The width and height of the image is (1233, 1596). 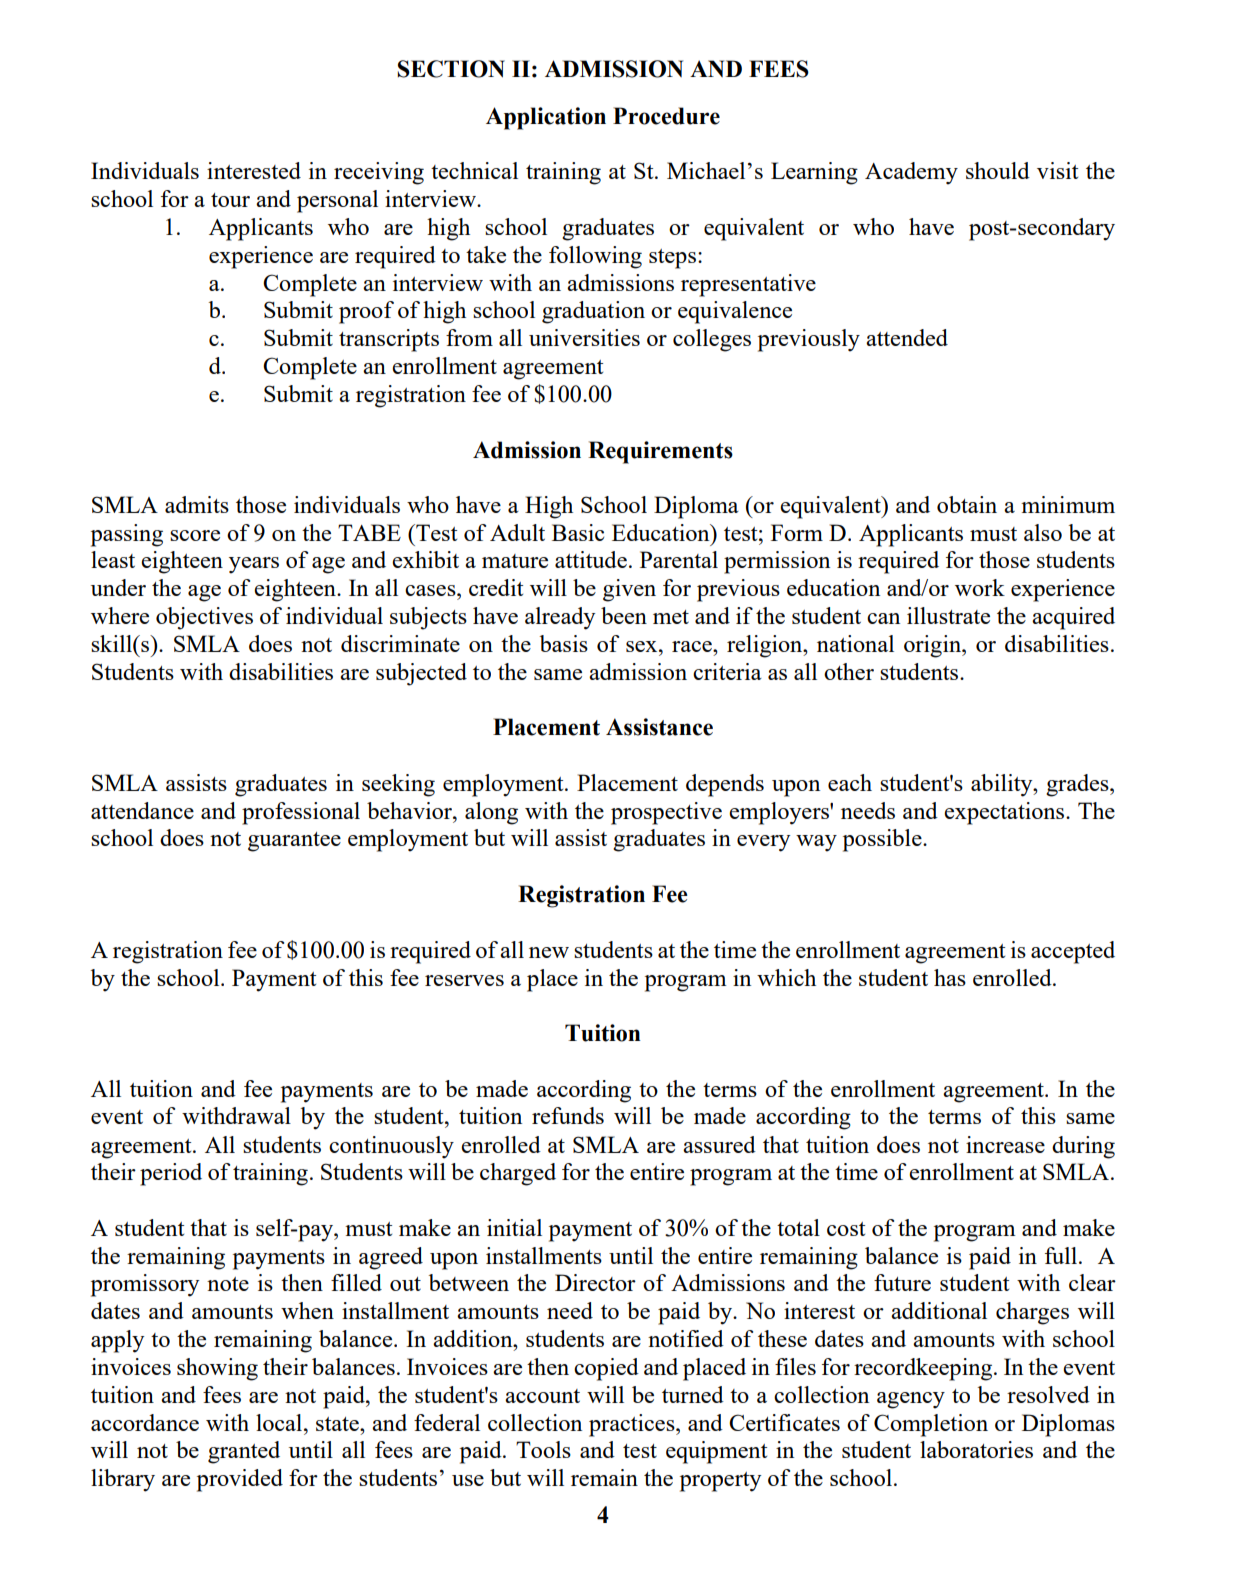 I want to click on new, so click(x=549, y=952).
